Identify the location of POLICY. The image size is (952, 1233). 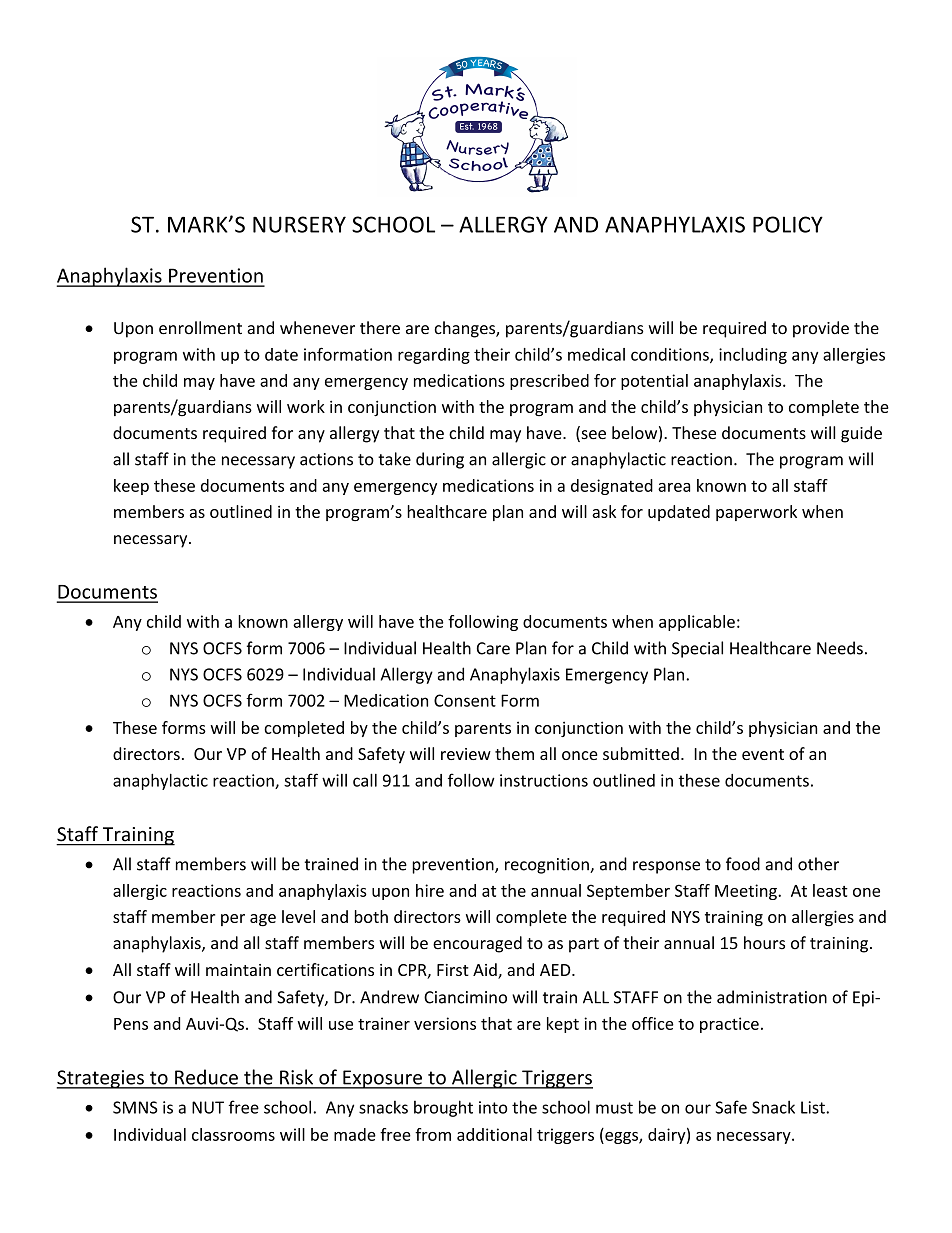
(788, 224).
